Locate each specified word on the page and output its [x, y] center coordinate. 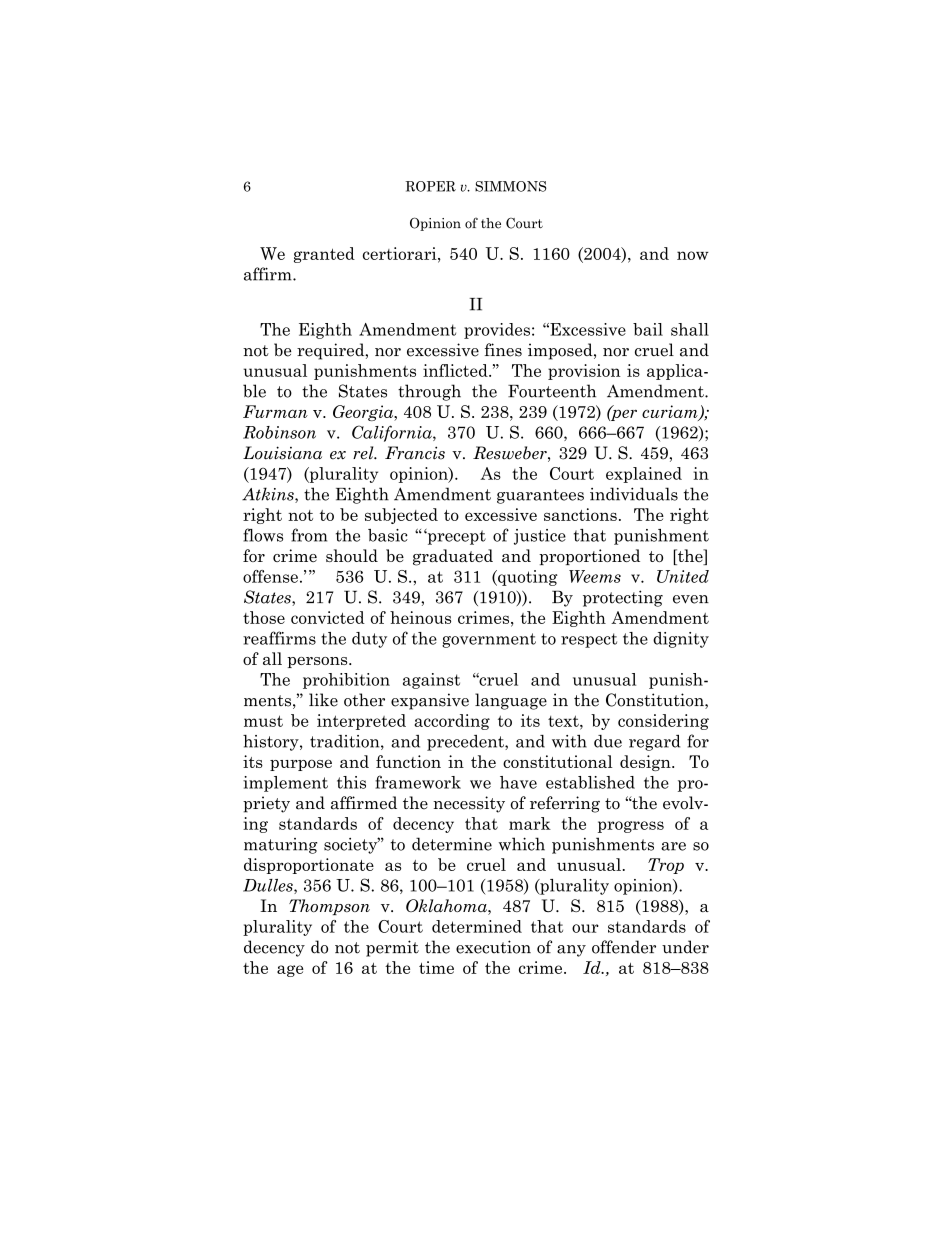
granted [324, 255]
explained [644, 475]
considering [663, 722]
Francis [415, 453]
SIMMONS [511, 186]
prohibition [346, 681]
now [693, 255]
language [511, 701]
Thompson [329, 907]
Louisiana [282, 453]
